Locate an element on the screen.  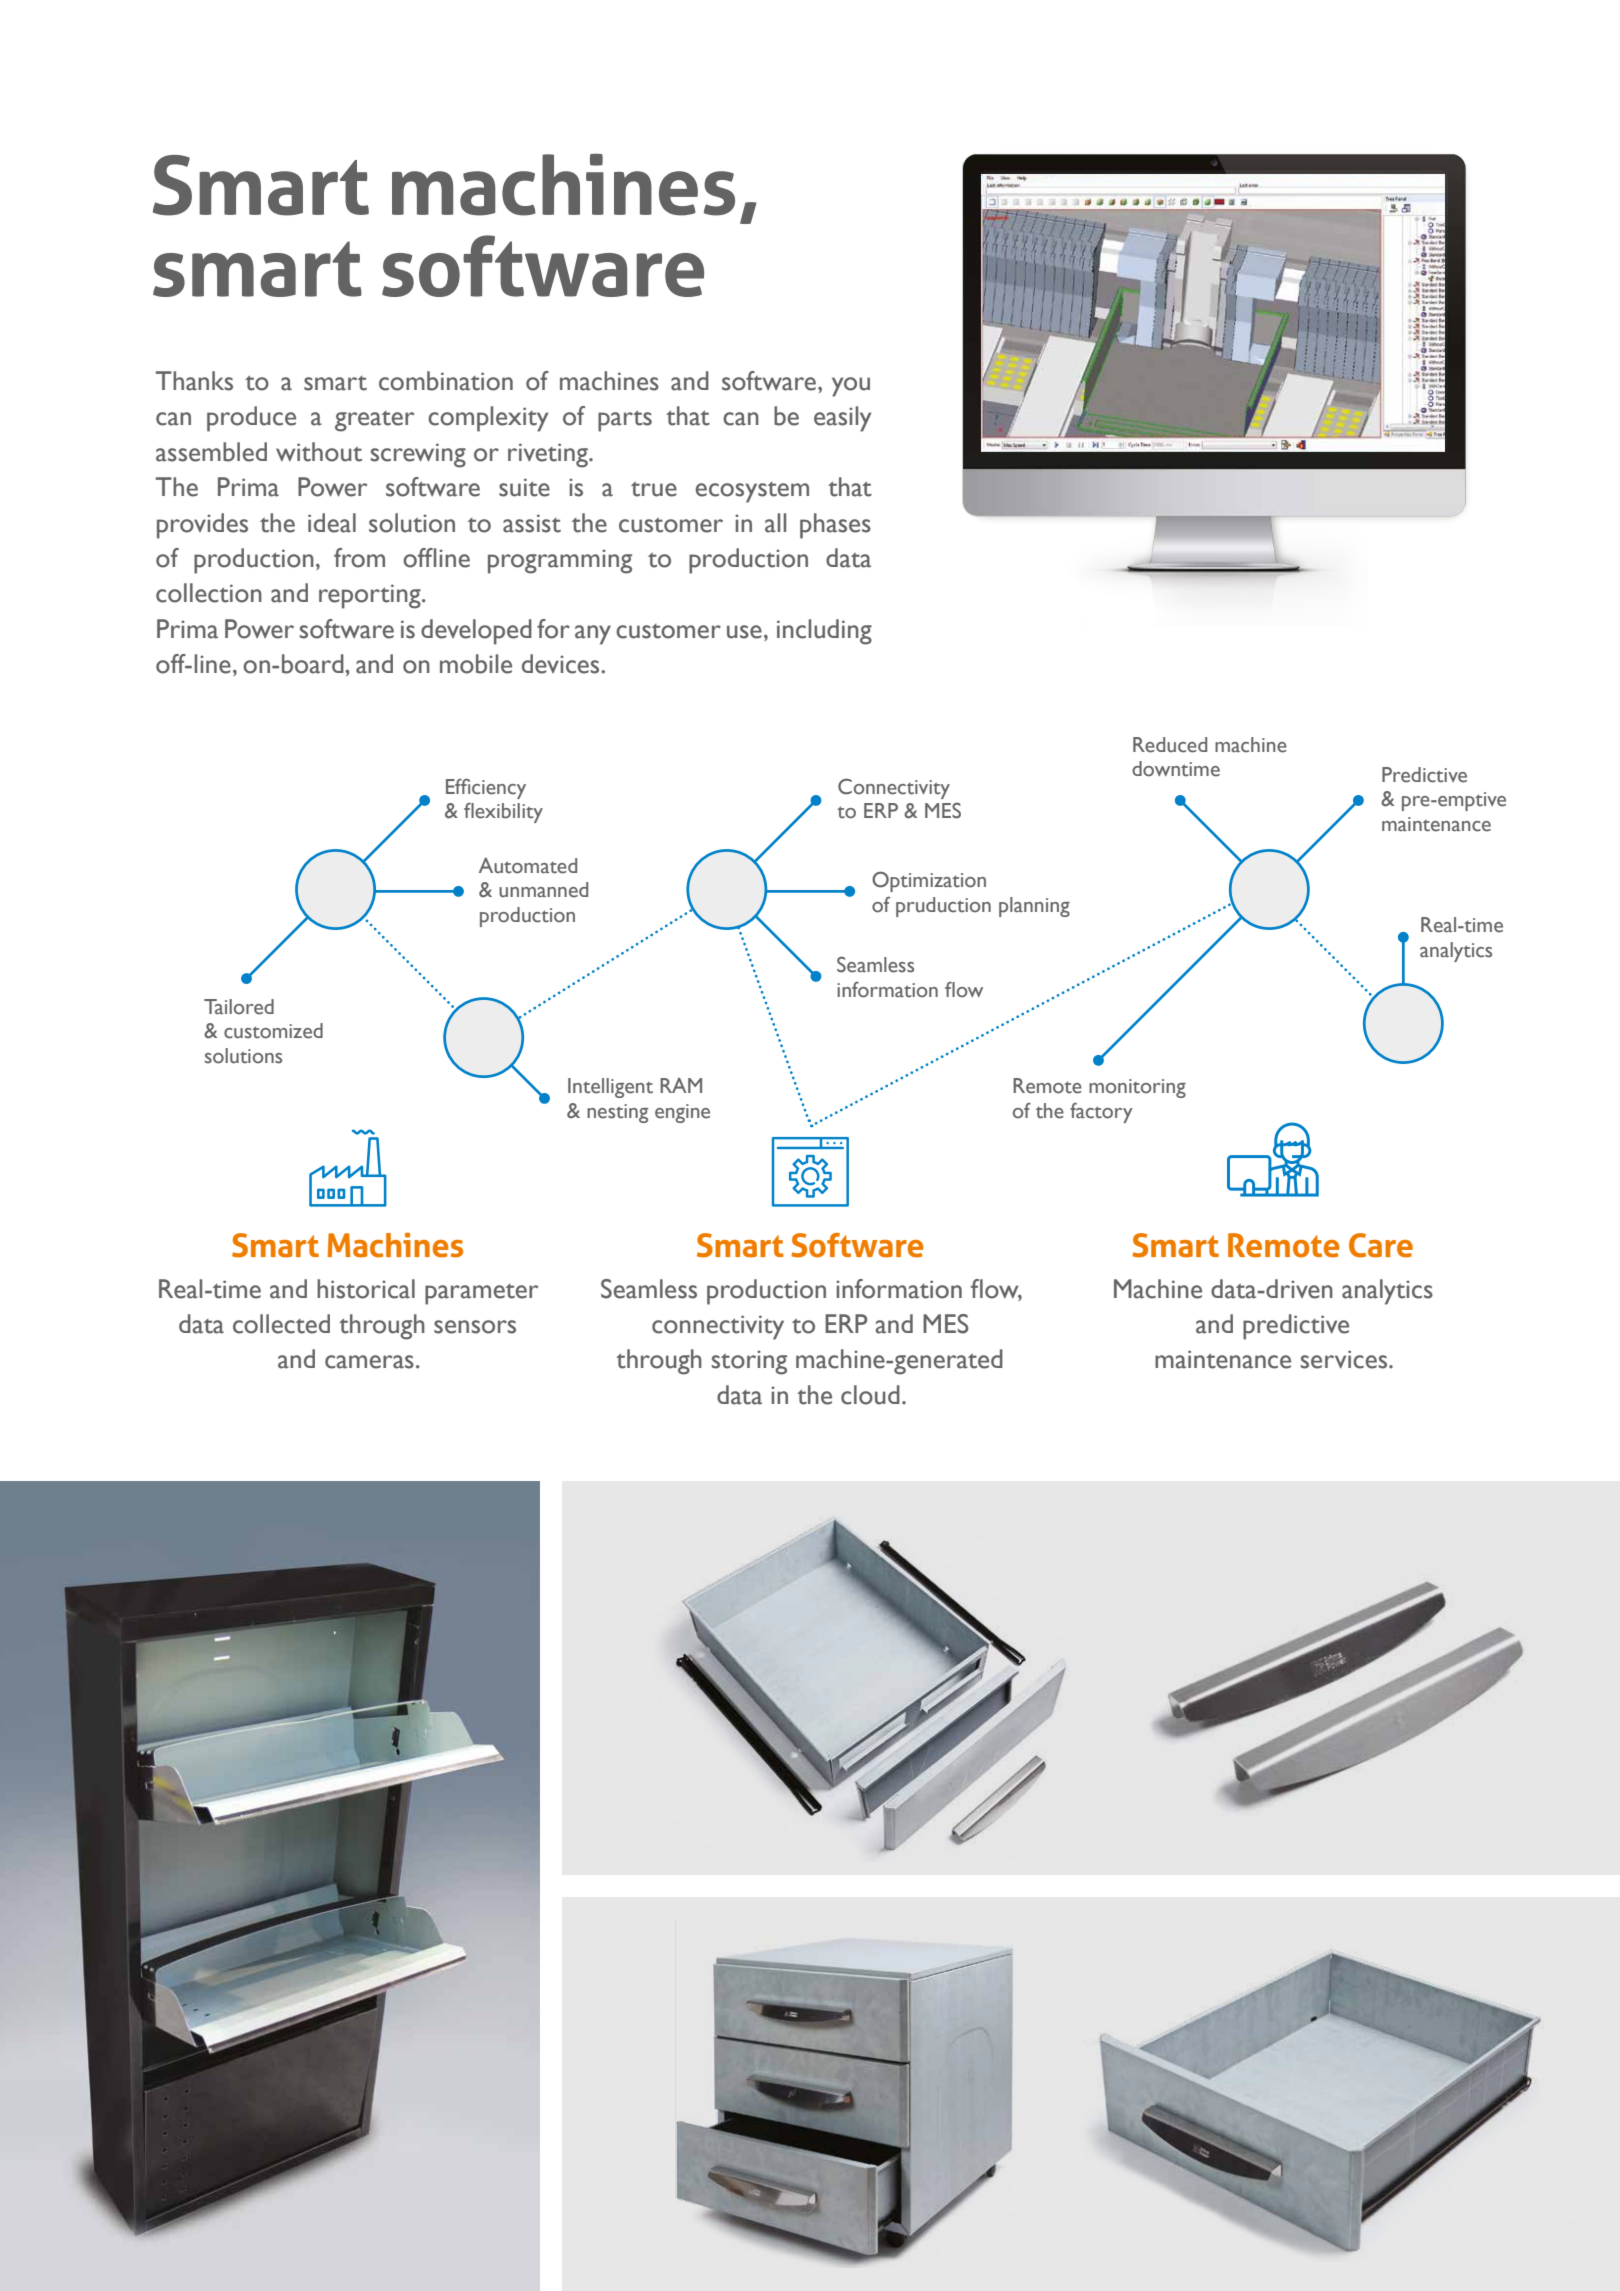
you is located at coordinates (851, 387).
